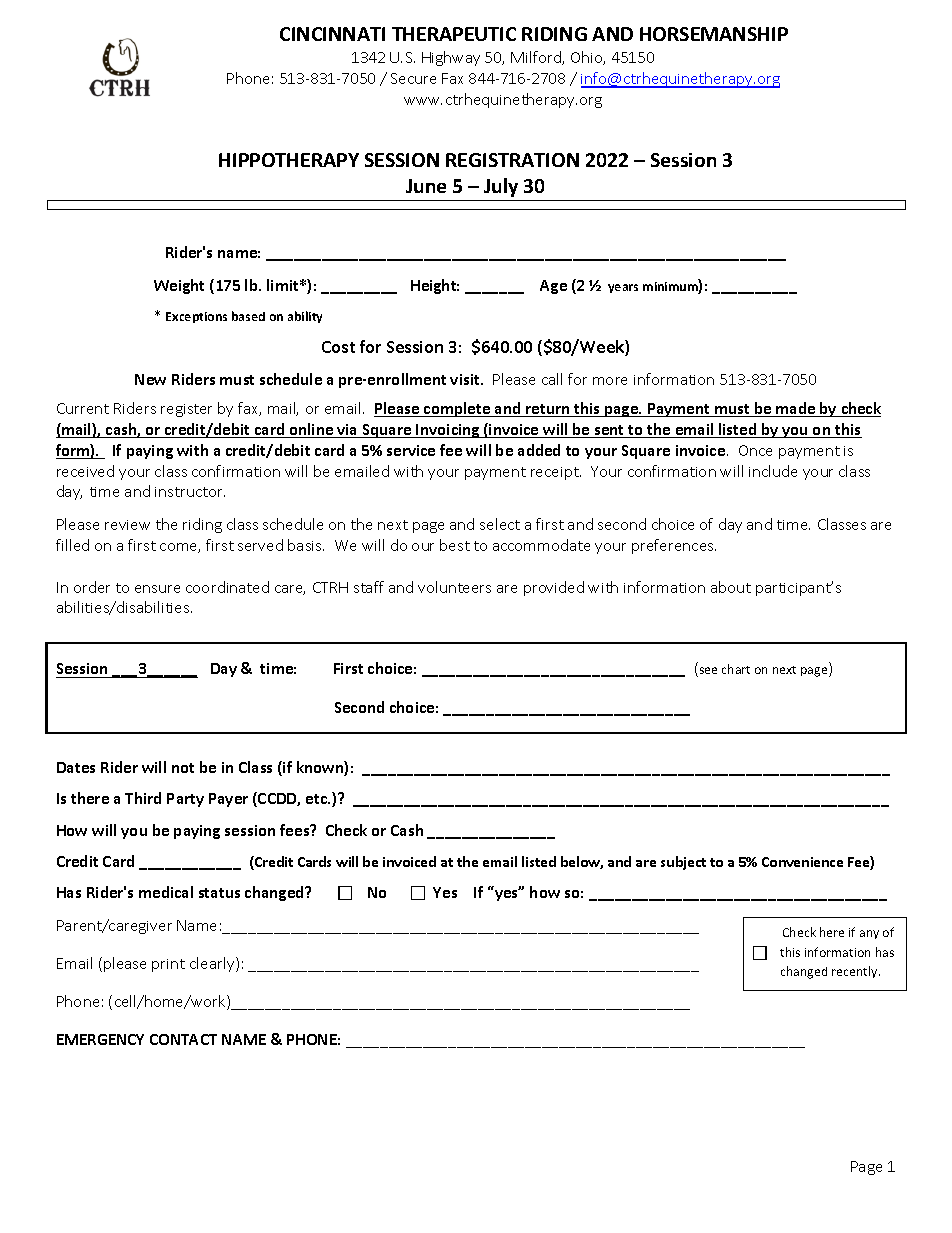  I want to click on best, so click(455, 545).
